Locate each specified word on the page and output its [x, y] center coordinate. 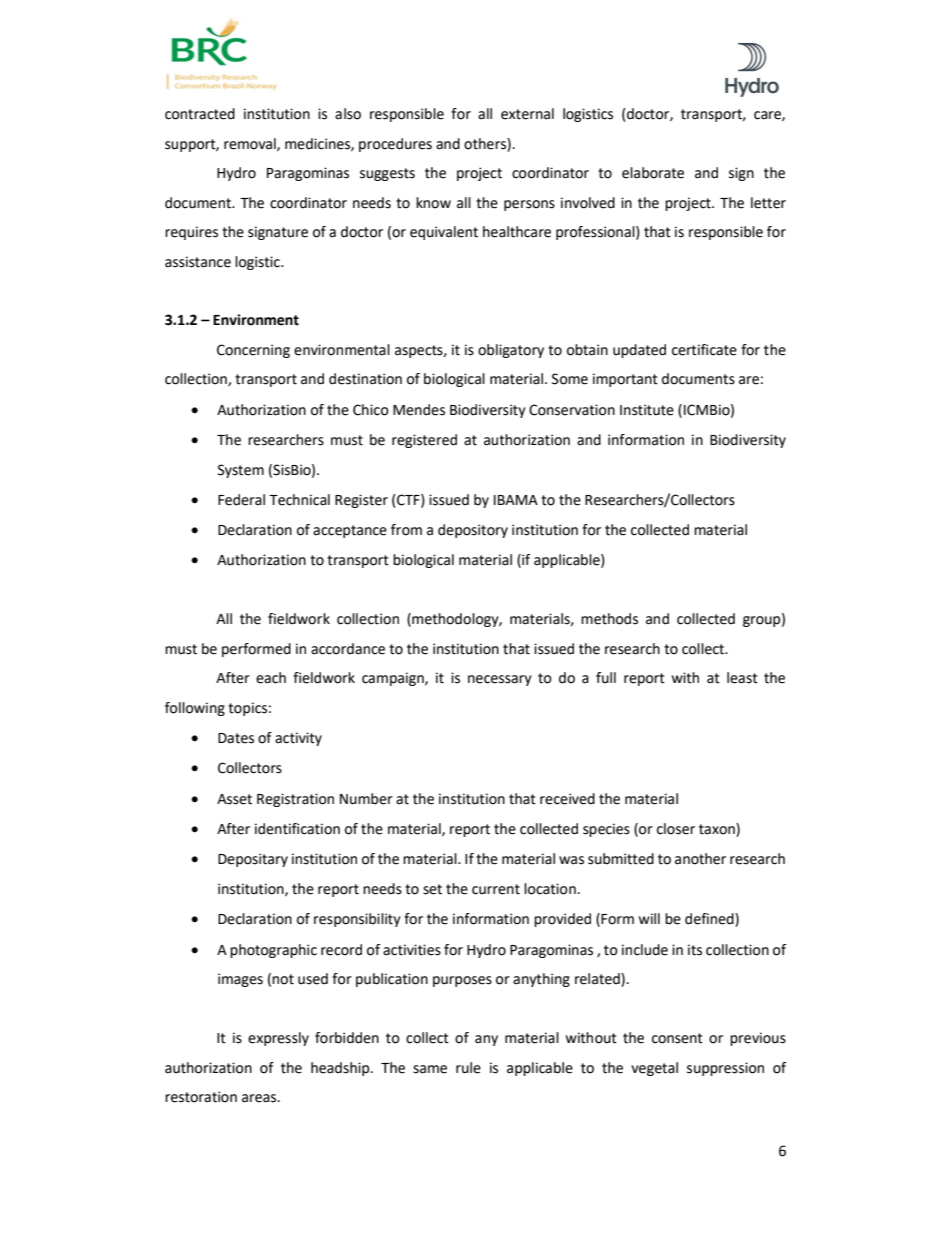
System [241, 471]
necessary [500, 680]
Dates [236, 738]
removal [251, 144]
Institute [647, 410]
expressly [278, 1039]
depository [473, 531]
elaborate [653, 173]
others [486, 144]
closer [676, 829]
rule [468, 1068]
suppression [725, 1069]
